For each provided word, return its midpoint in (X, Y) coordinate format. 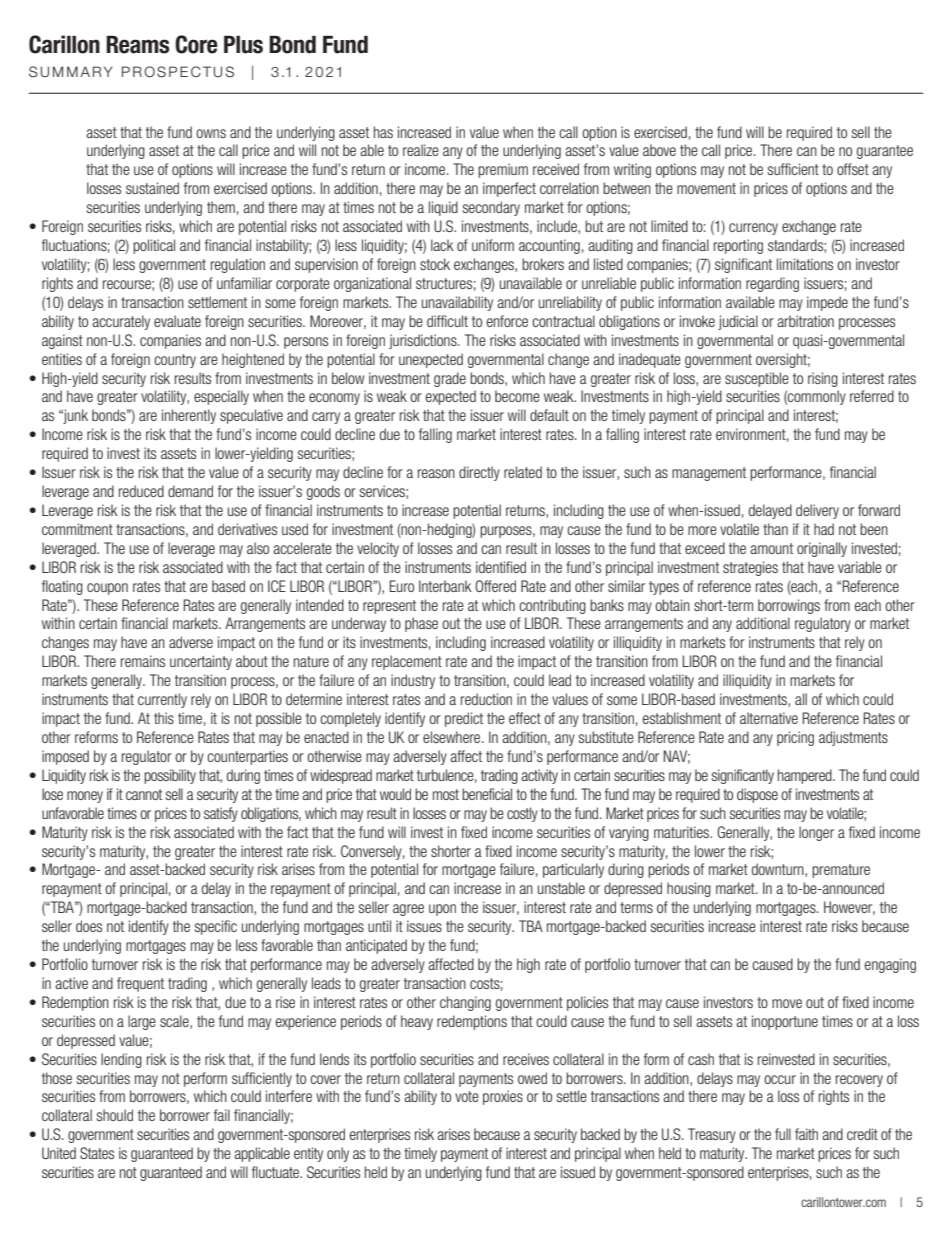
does (89, 926)
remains (143, 661)
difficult (447, 321)
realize (421, 150)
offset (853, 169)
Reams (137, 45)
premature (841, 871)
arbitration (805, 321)
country (175, 361)
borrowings (789, 606)
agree (408, 910)
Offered (495, 586)
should (115, 1115)
